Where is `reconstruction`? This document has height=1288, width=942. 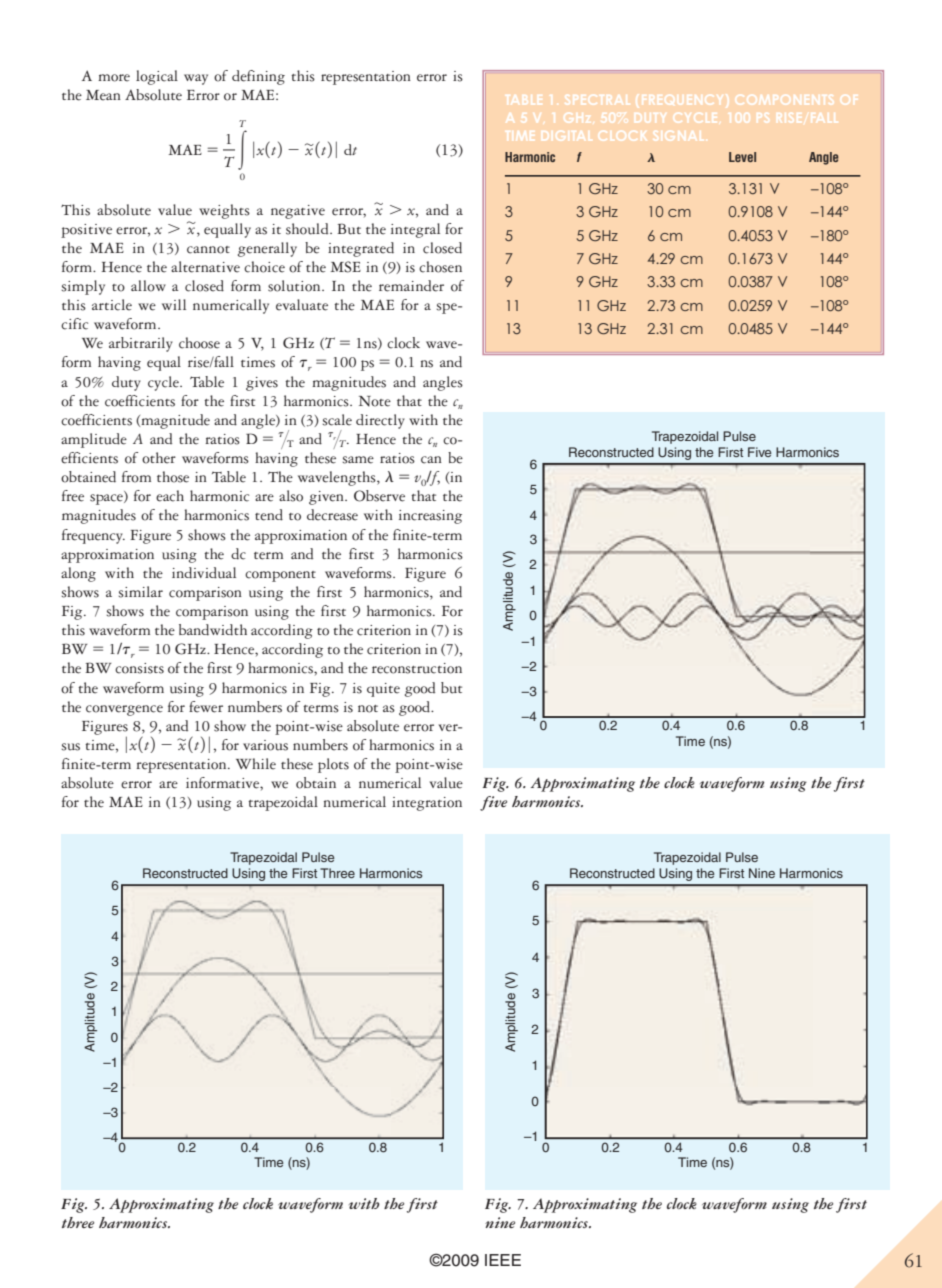
reconstruction is located at coordinates (417, 668).
